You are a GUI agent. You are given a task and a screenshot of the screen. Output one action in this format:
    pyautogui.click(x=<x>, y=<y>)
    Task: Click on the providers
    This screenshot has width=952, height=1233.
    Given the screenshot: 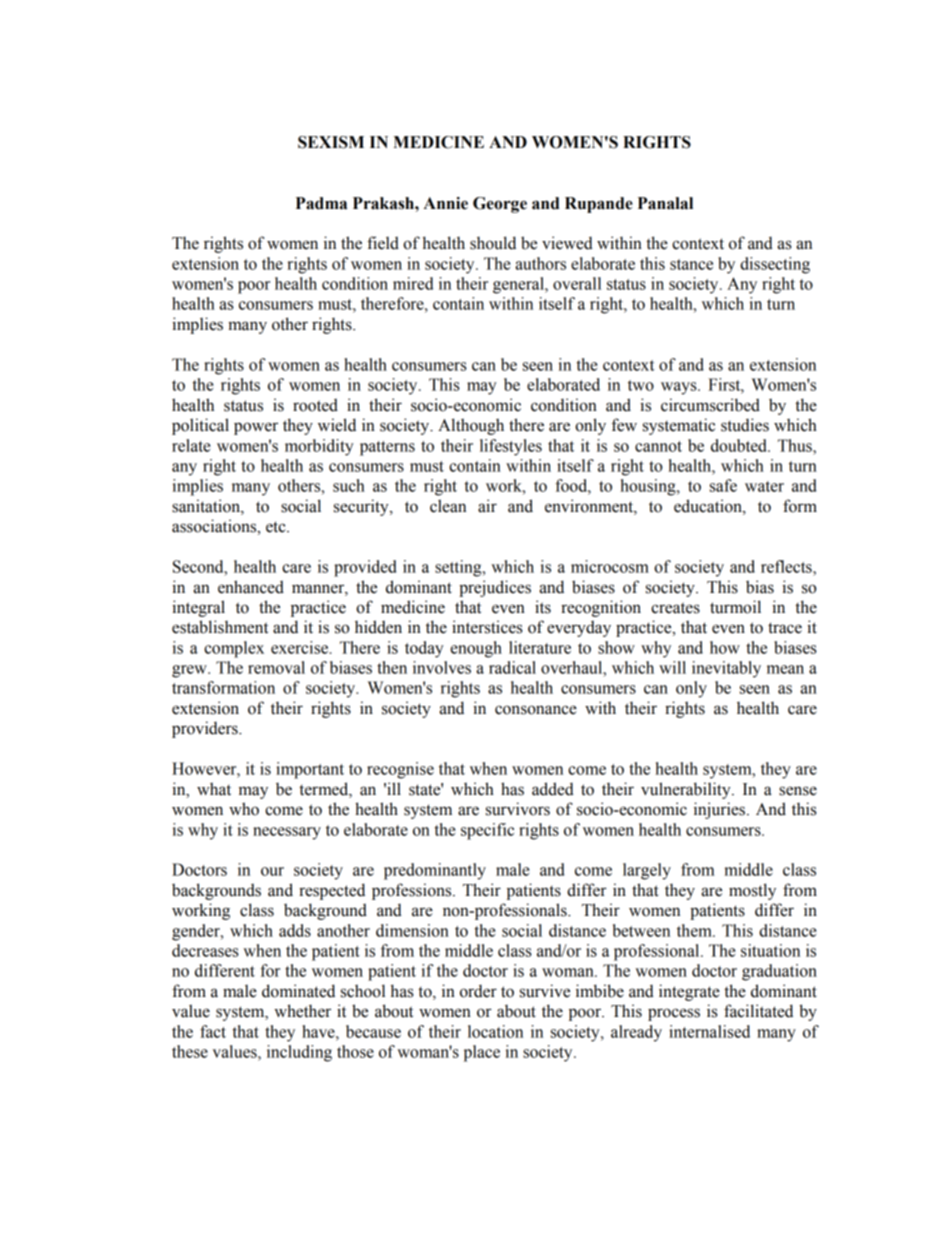 What is the action you would take?
    pyautogui.click(x=206, y=729)
